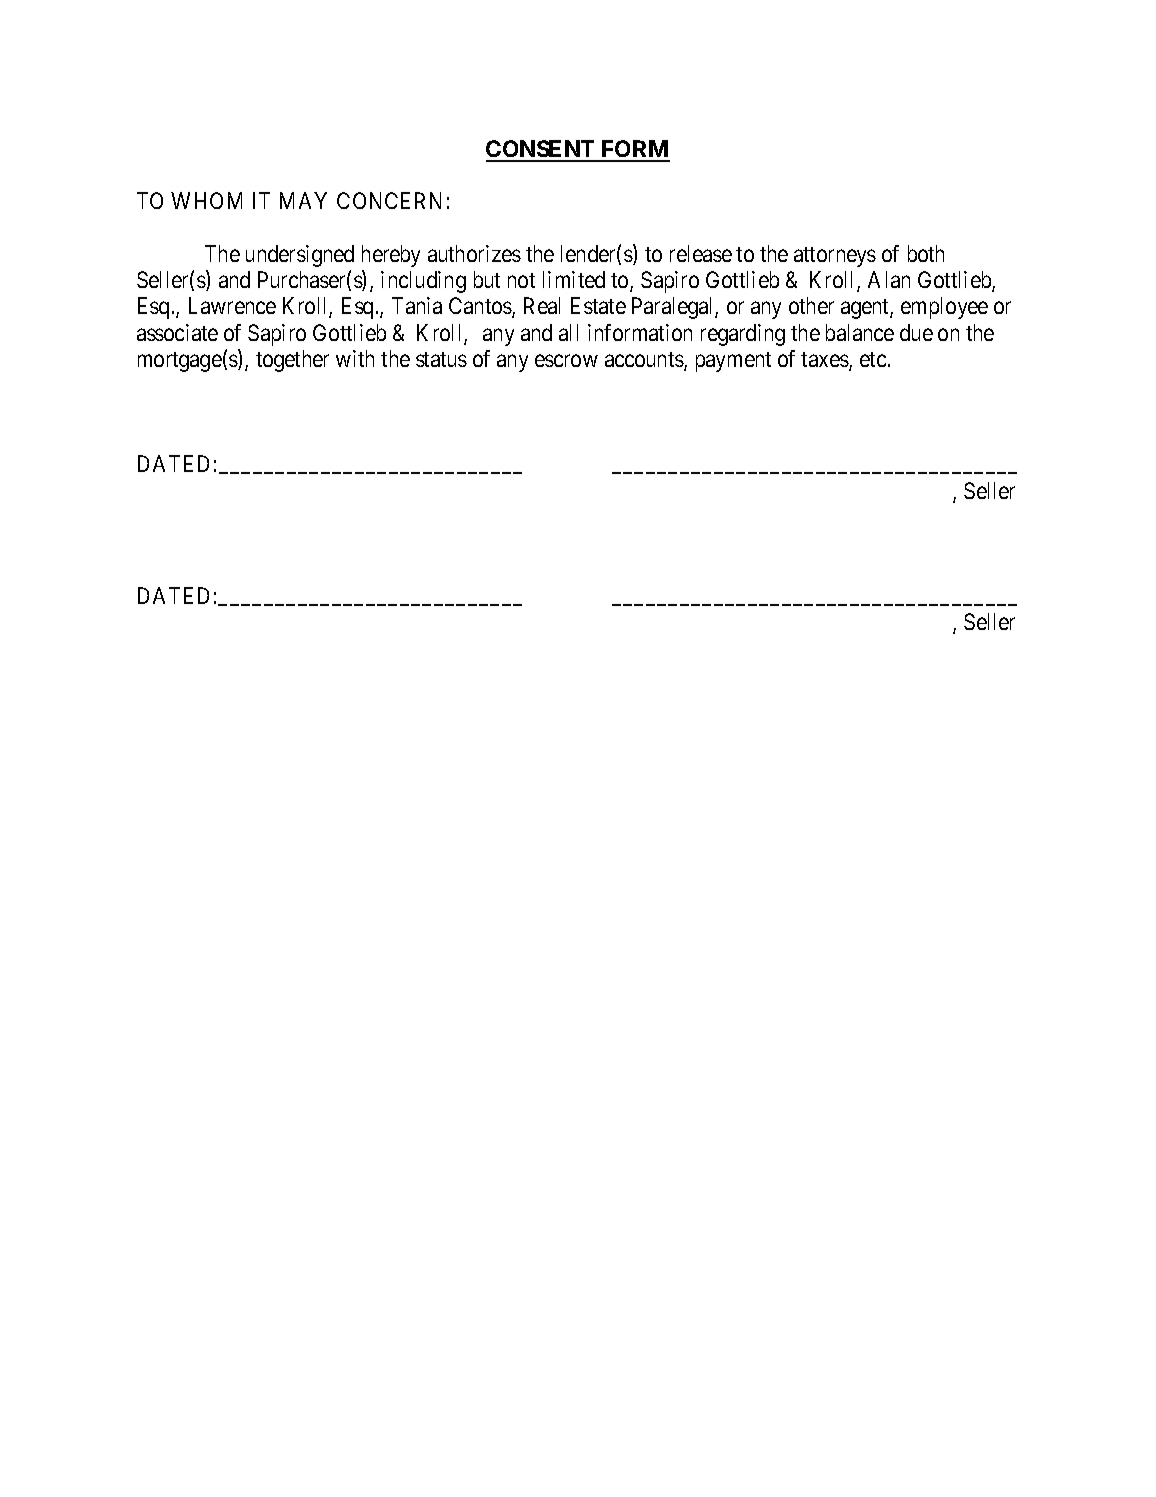 The image size is (1156, 1497). I want to click on CONCERN, so click(389, 200).
